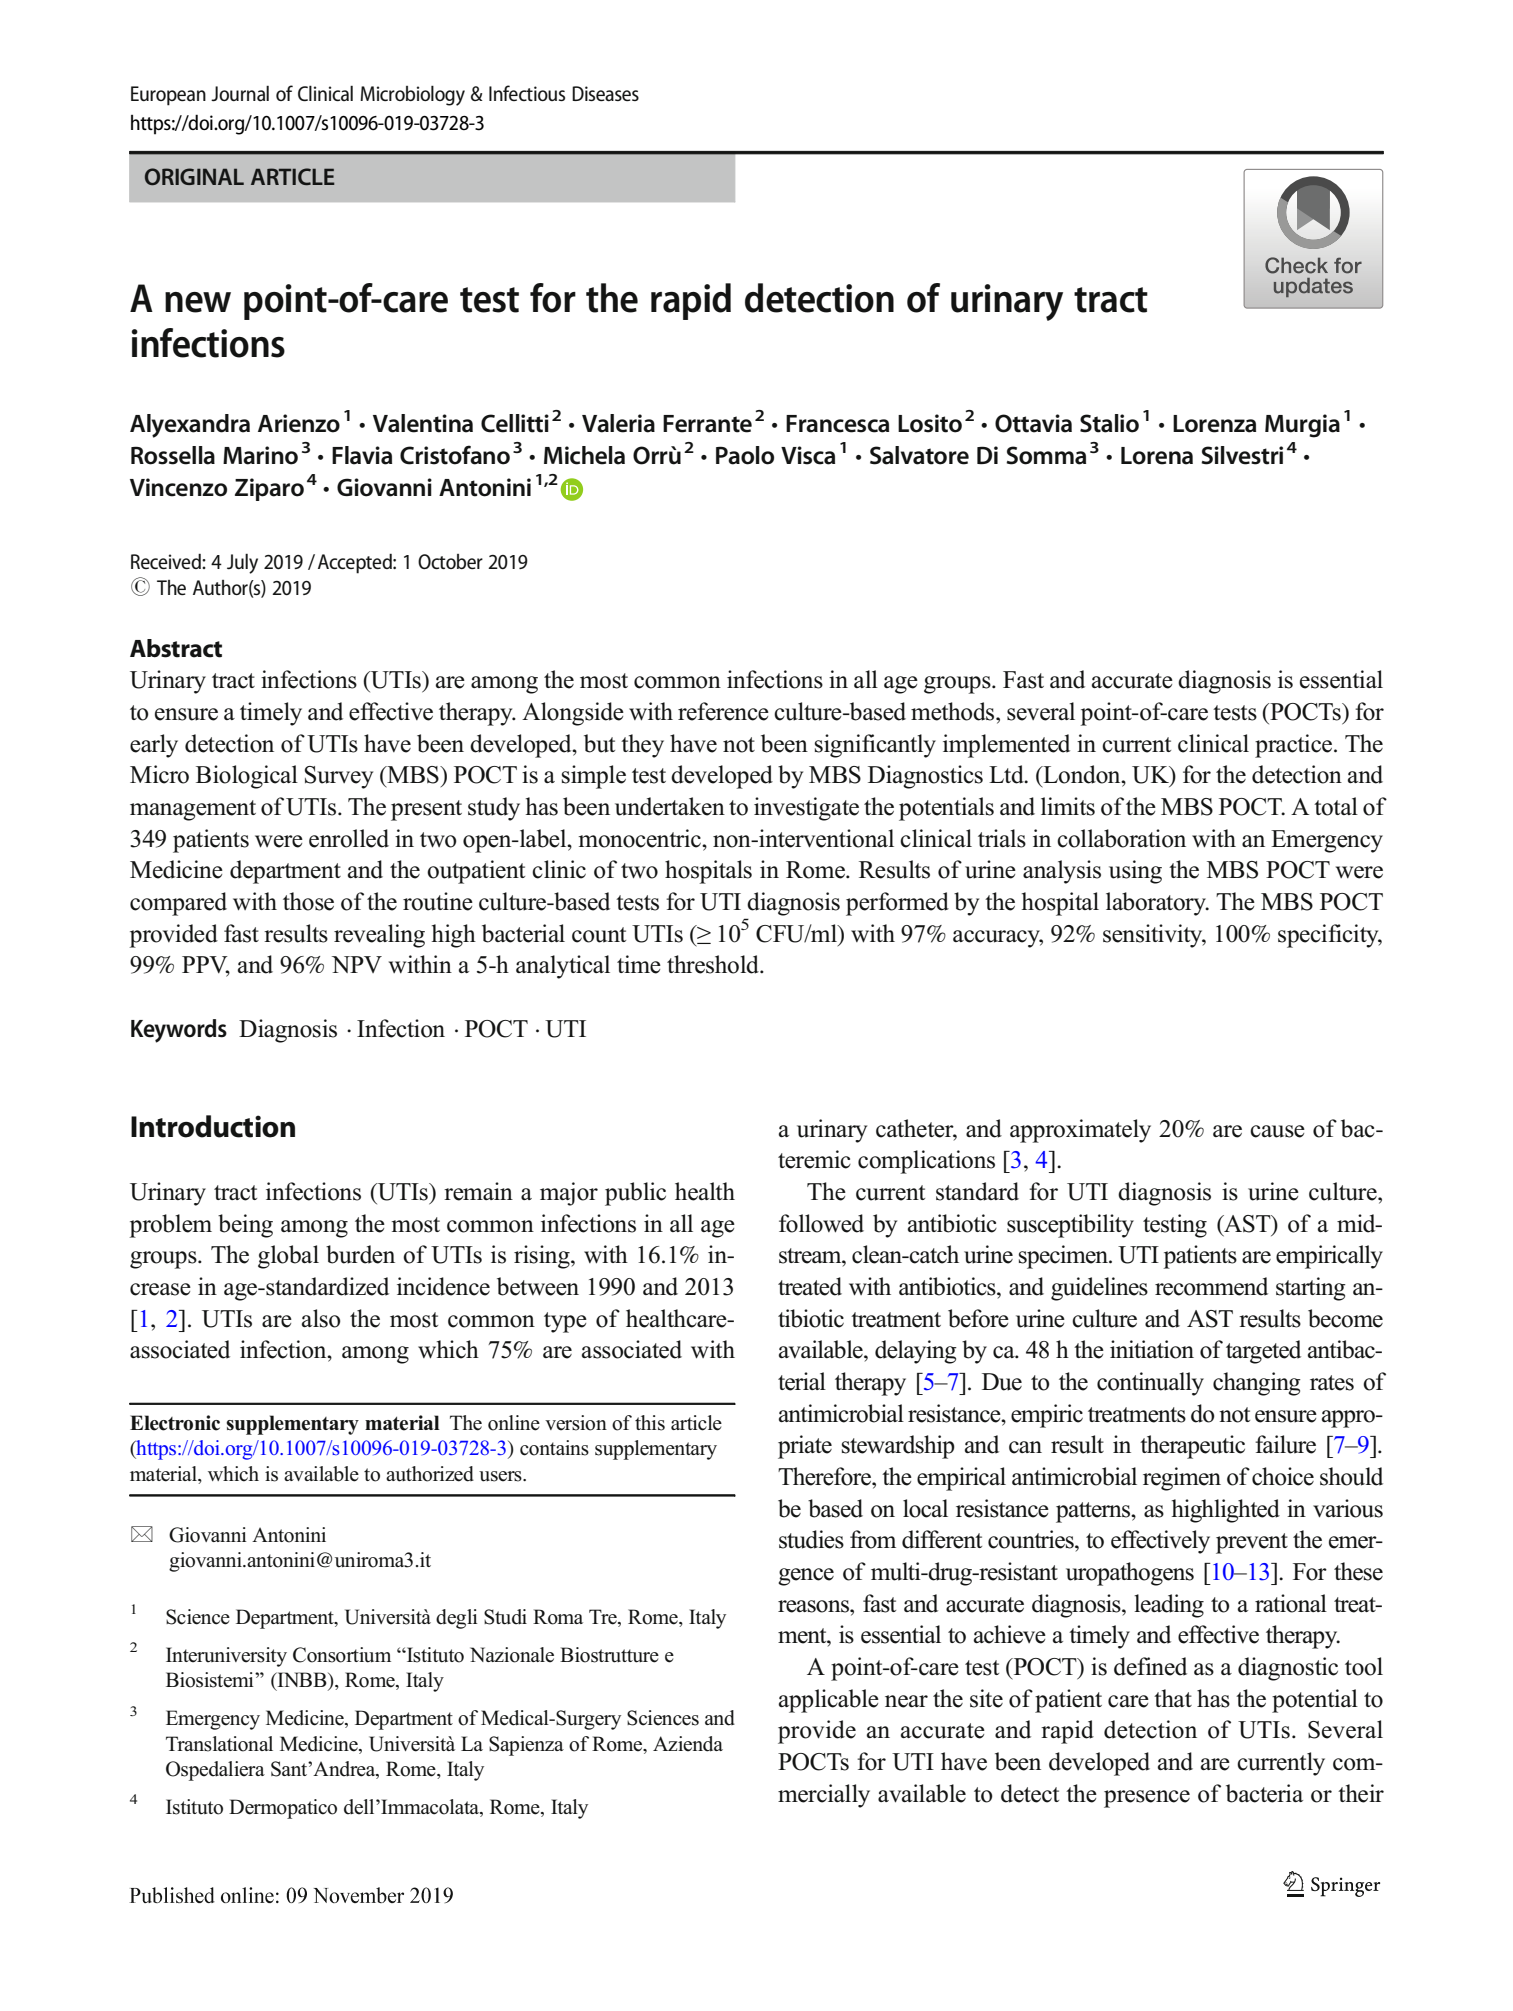 This screenshot has height=2011, width=1513. Describe the element at coordinates (745, 455) in the screenshot. I see `Paolo` at that location.
